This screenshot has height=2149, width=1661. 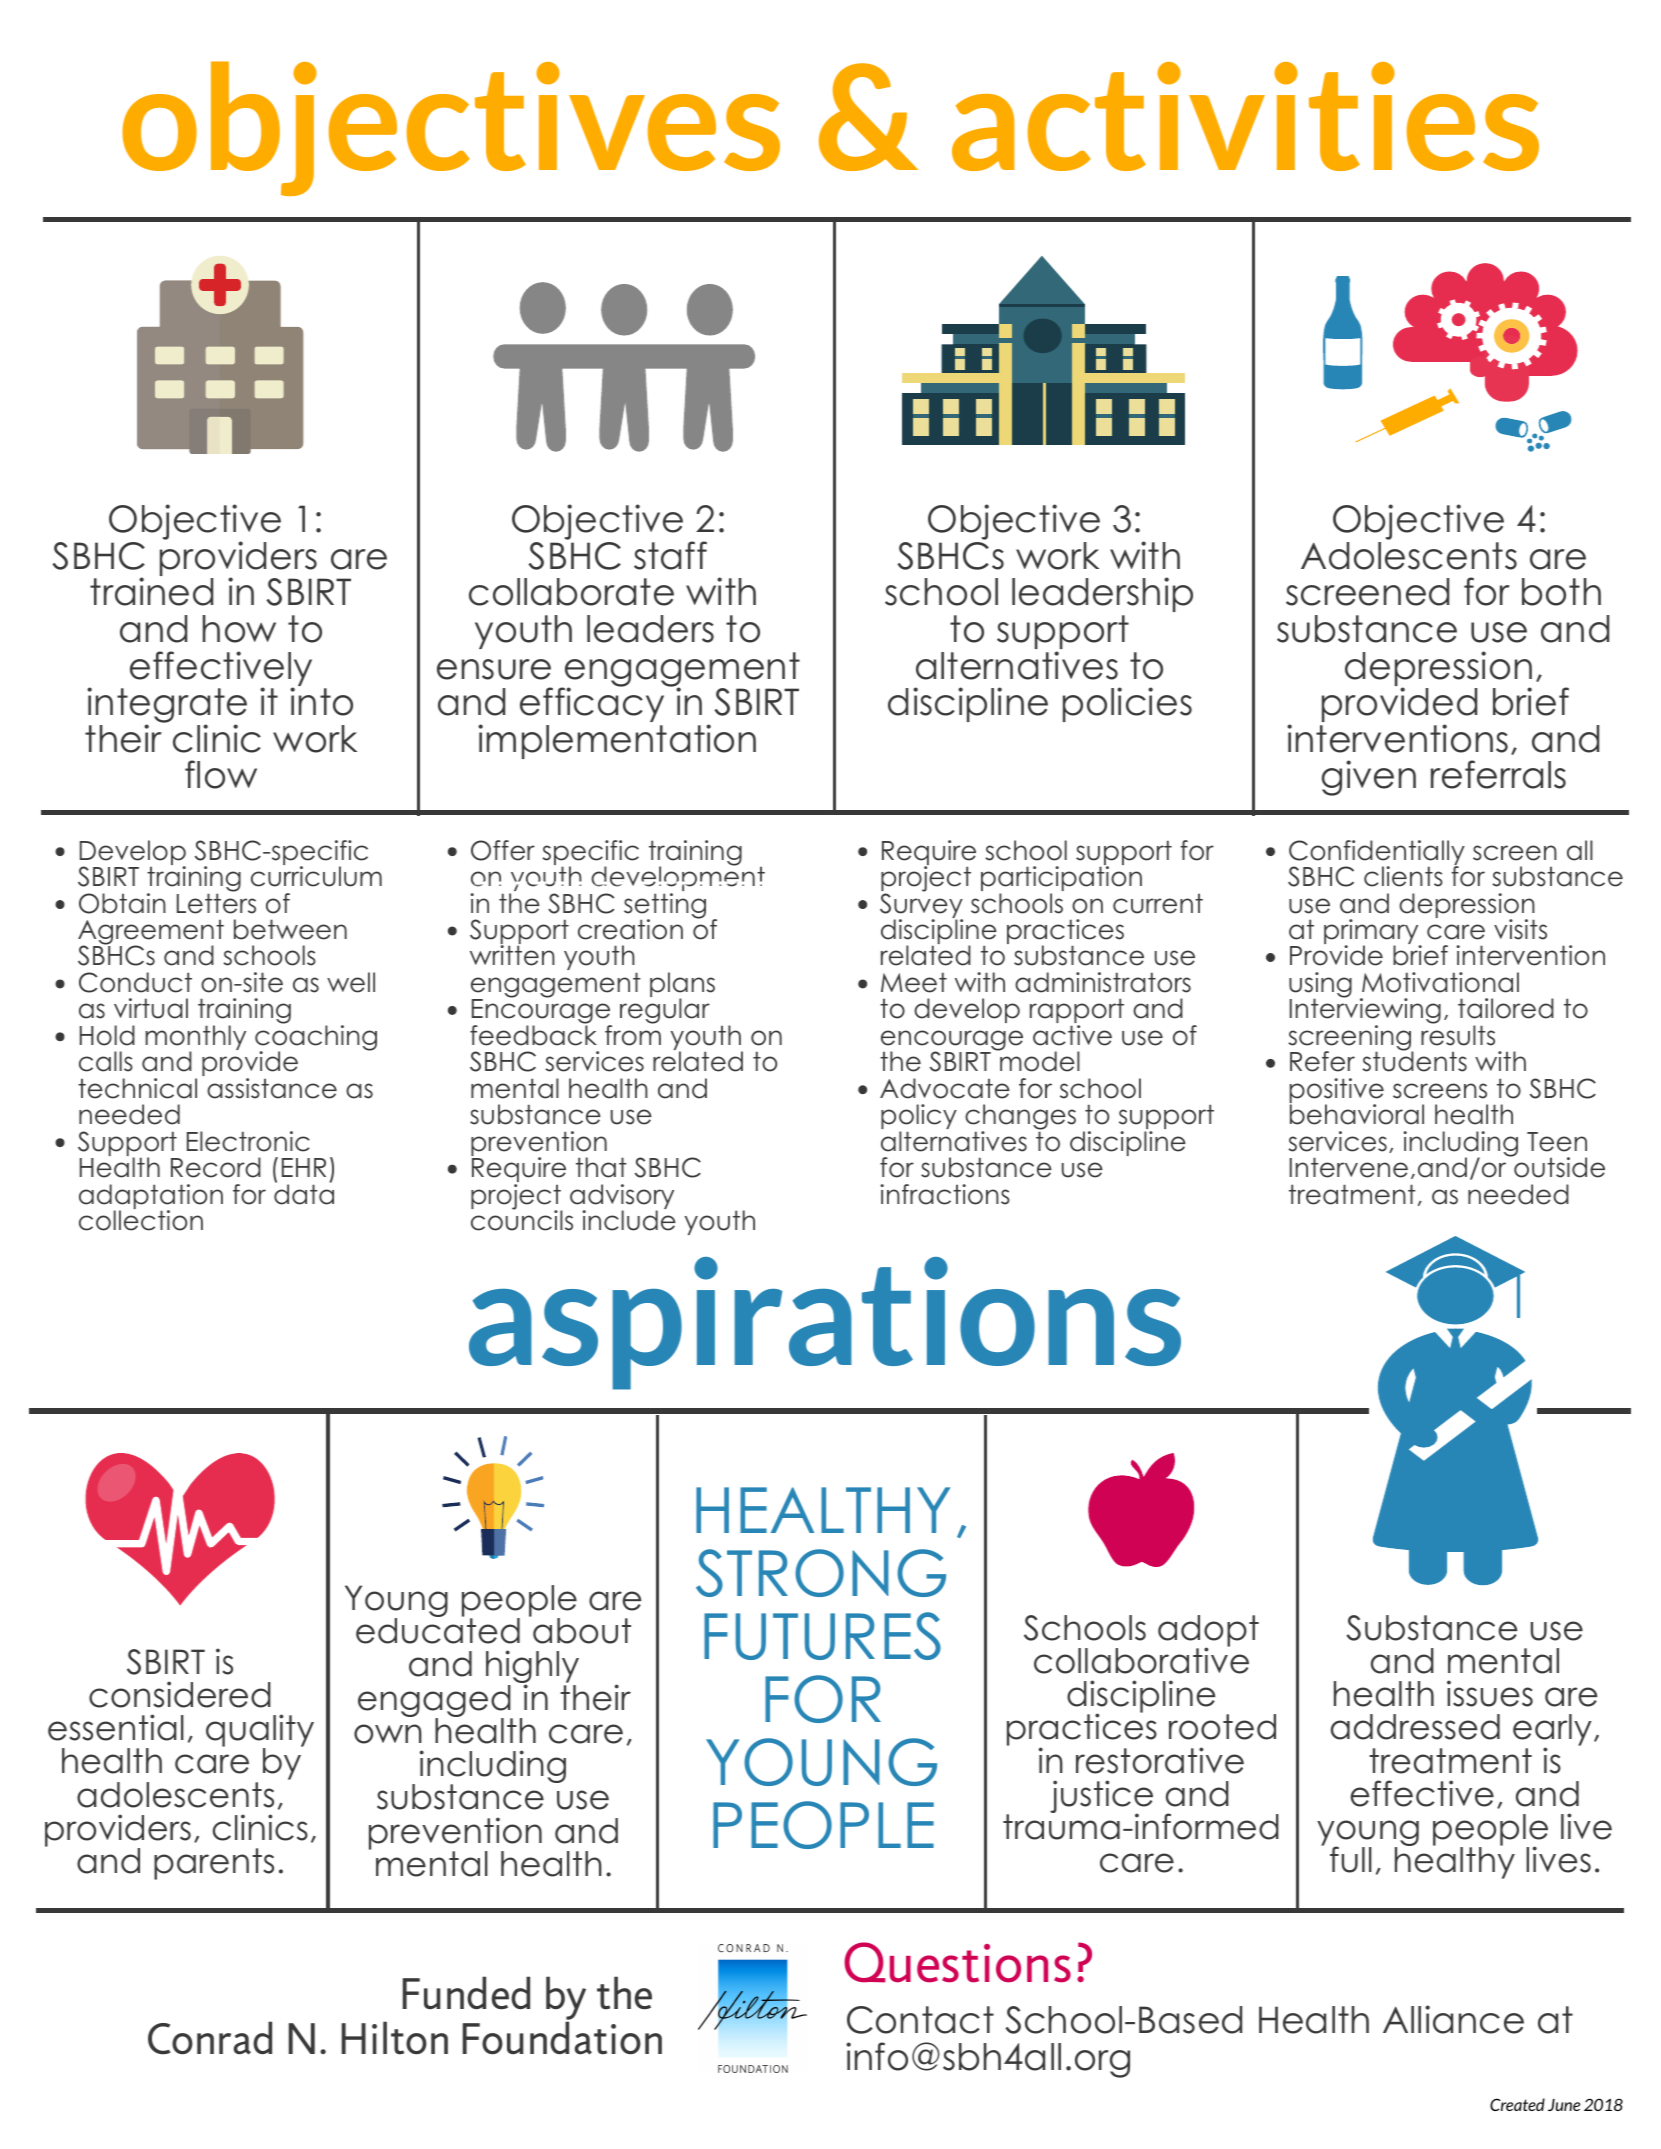 What do you see at coordinates (1369, 778) in the screenshot?
I see `given` at bounding box center [1369, 778].
